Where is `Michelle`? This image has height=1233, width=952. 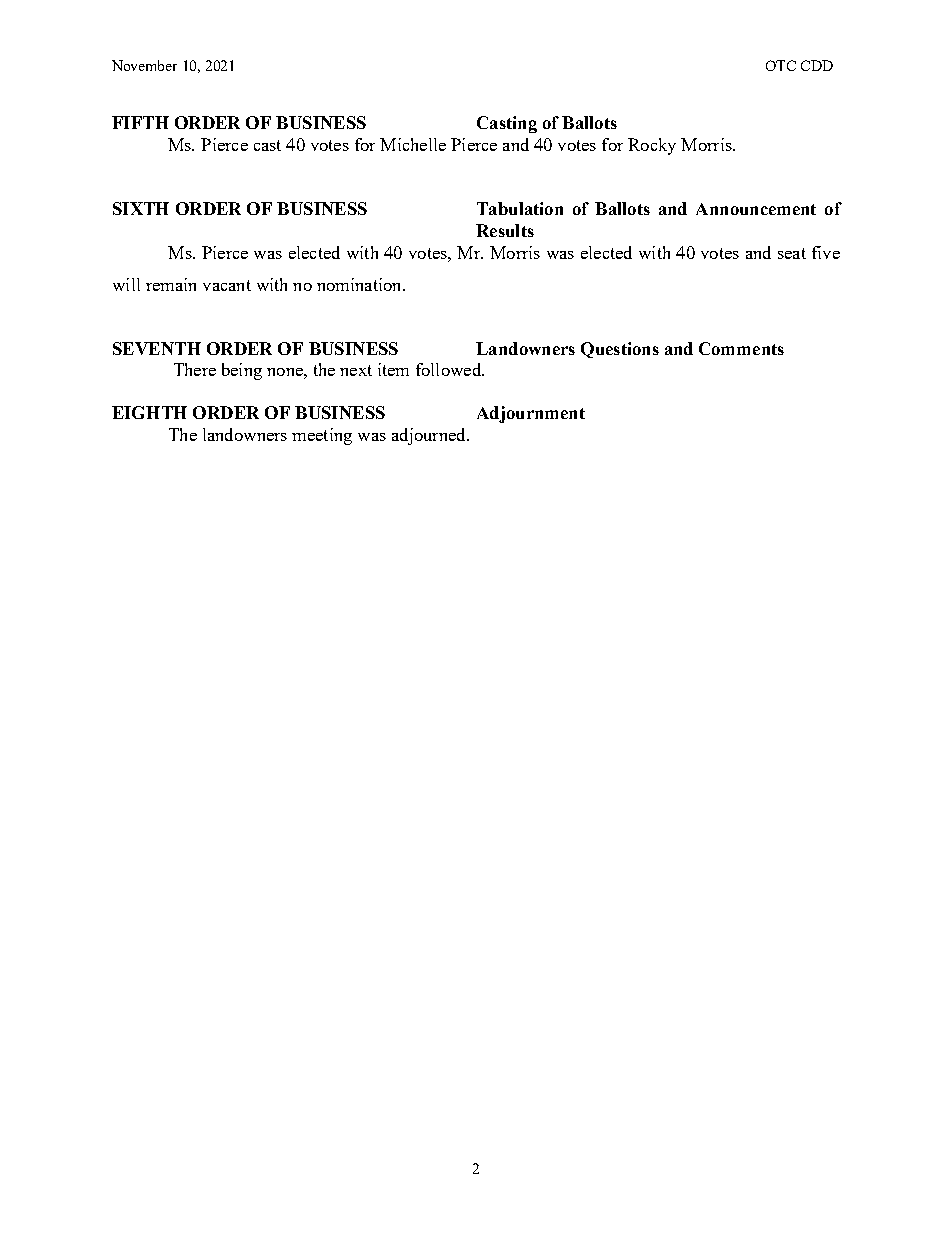
Michelle is located at coordinates (413, 144).
